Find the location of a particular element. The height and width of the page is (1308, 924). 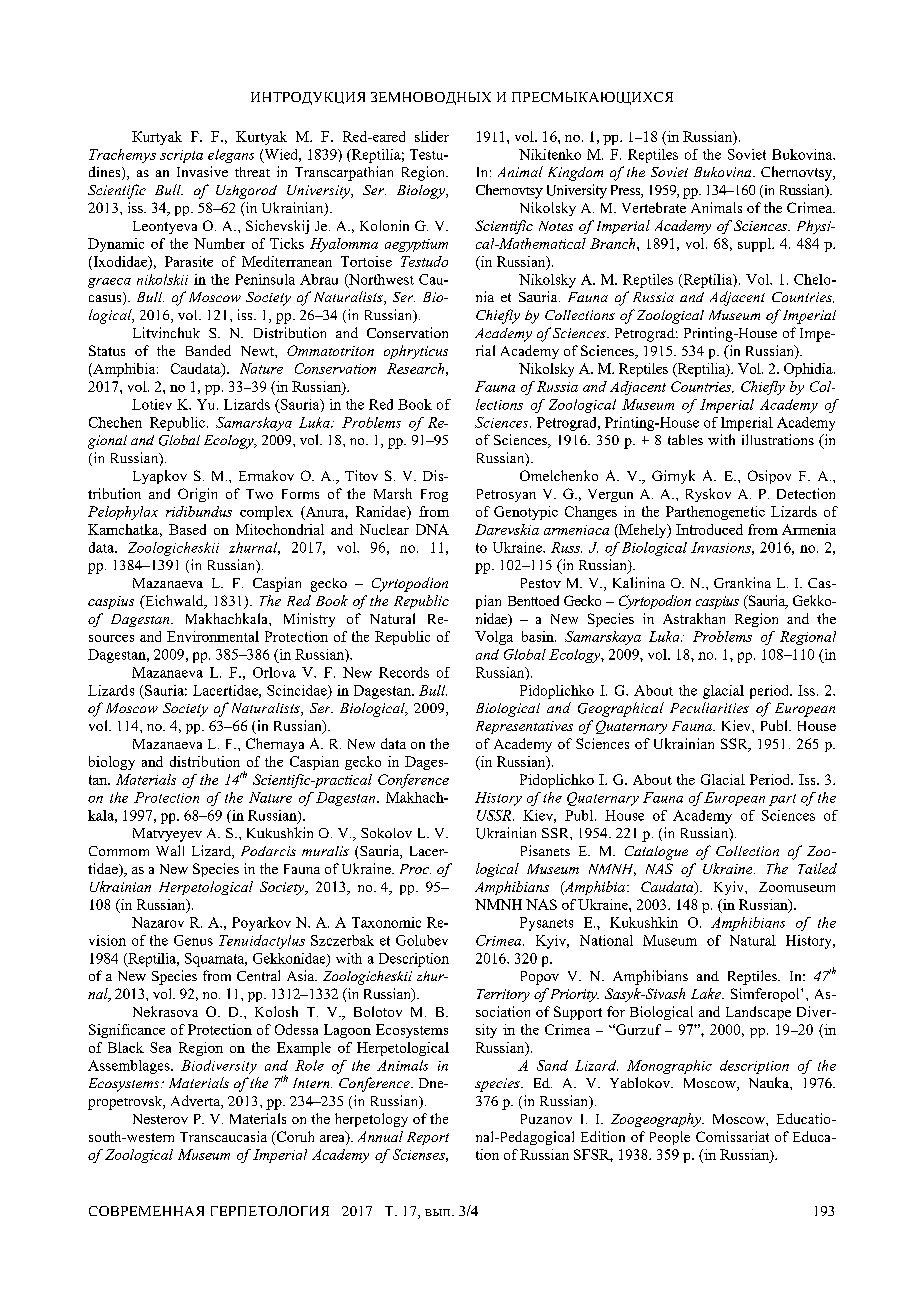

Assemblages is located at coordinates (130, 1067).
